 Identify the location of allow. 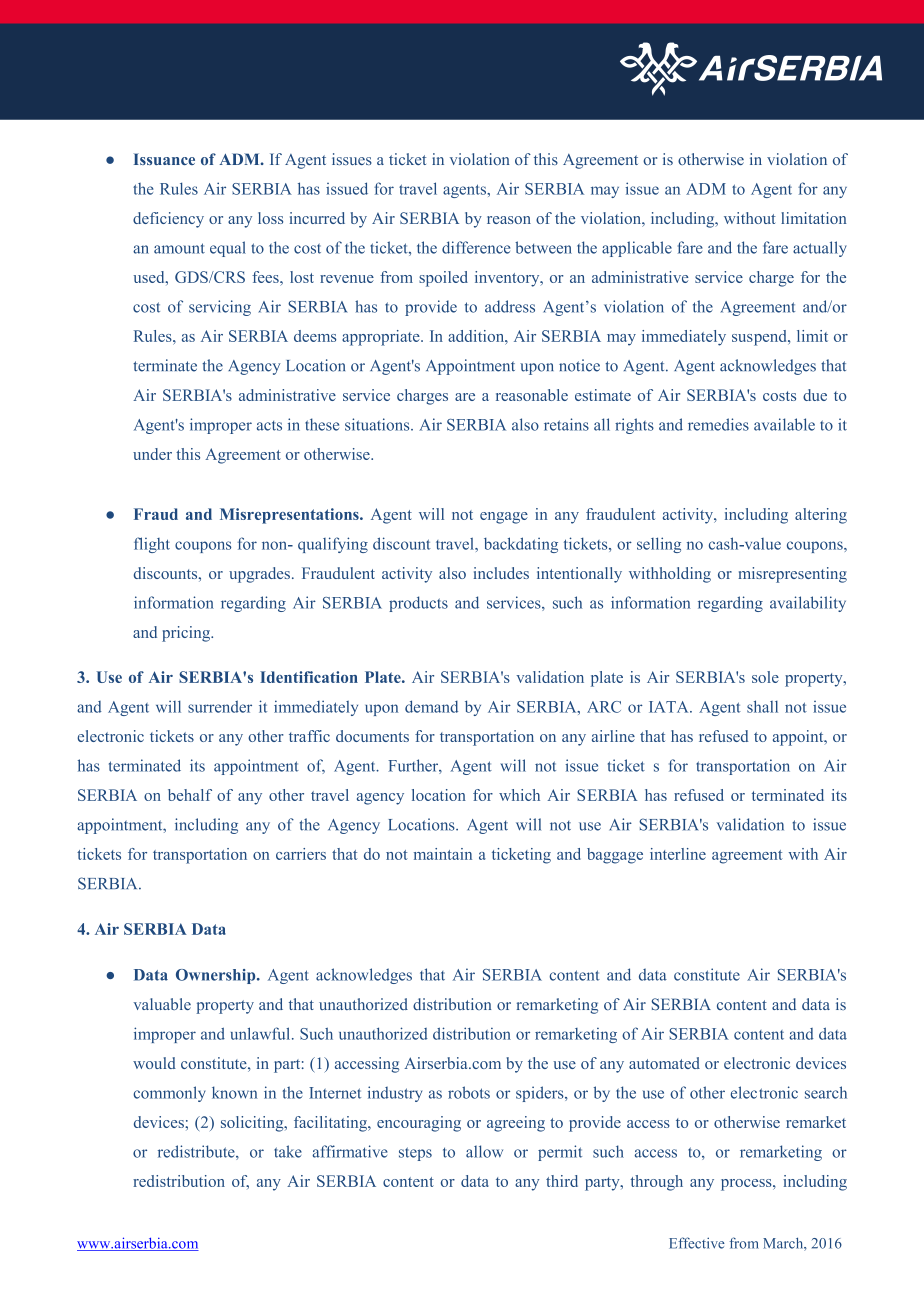
(484, 1151).
